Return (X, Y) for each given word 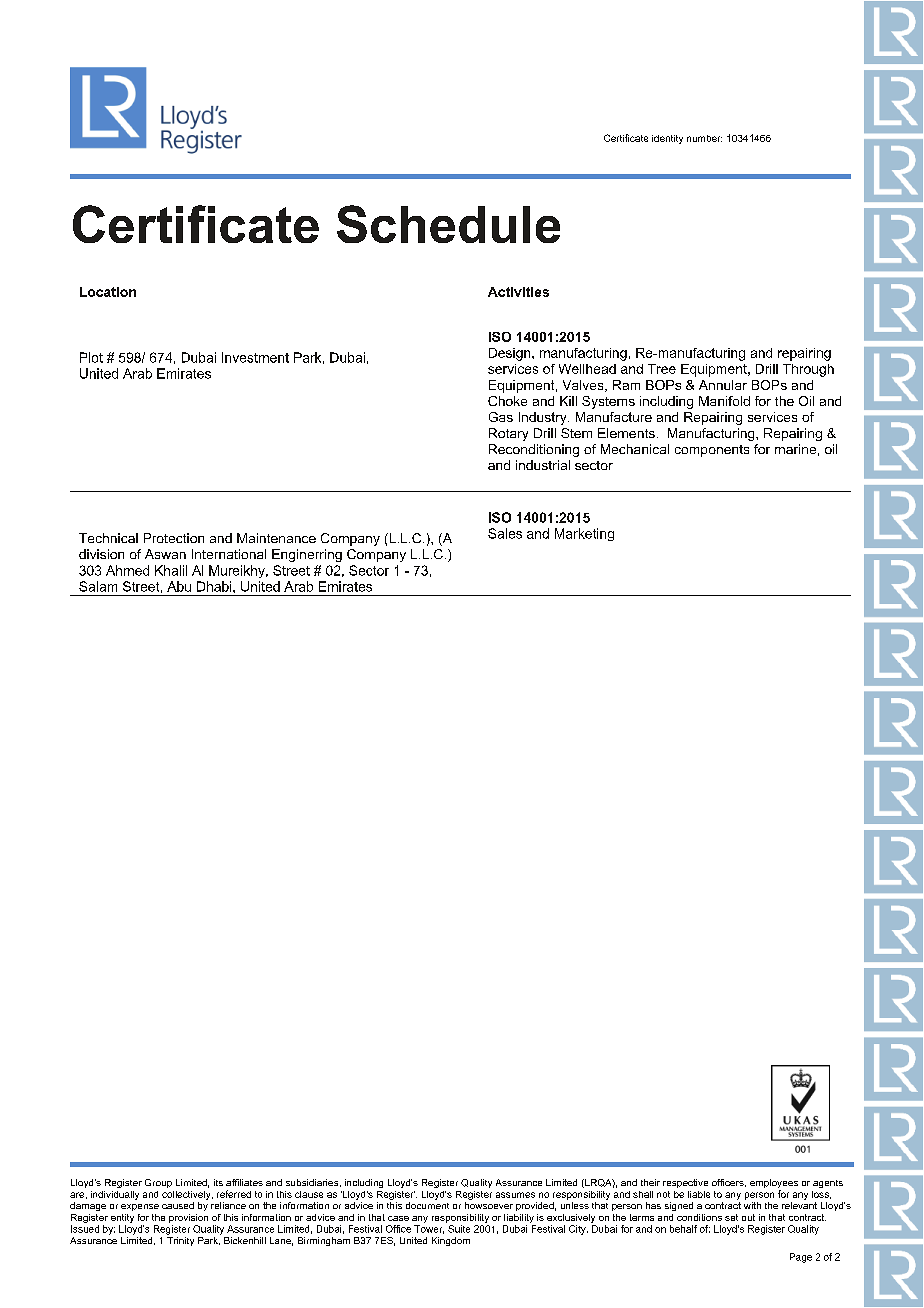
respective (685, 1183)
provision (188, 1218)
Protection (174, 538)
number (704, 138)
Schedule (448, 224)
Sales (505, 533)
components (712, 451)
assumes (515, 1195)
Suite (459, 1229)
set (731, 1217)
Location (108, 292)
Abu (179, 586)
